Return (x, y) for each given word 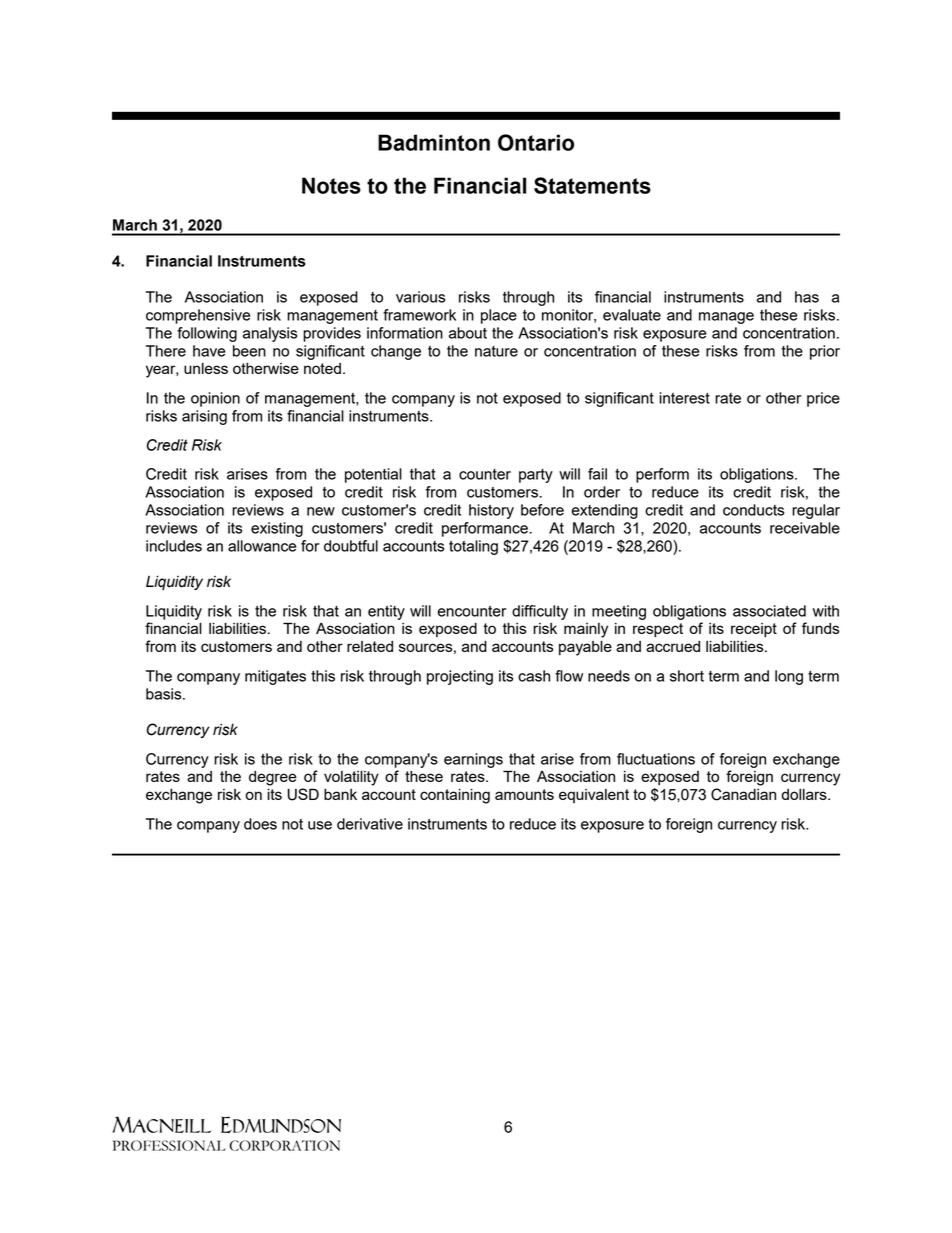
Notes (331, 185)
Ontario (536, 142)
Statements (592, 185)
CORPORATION (284, 1145)
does (260, 824)
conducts (753, 510)
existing (277, 529)
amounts (524, 794)
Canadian (743, 794)
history (491, 511)
